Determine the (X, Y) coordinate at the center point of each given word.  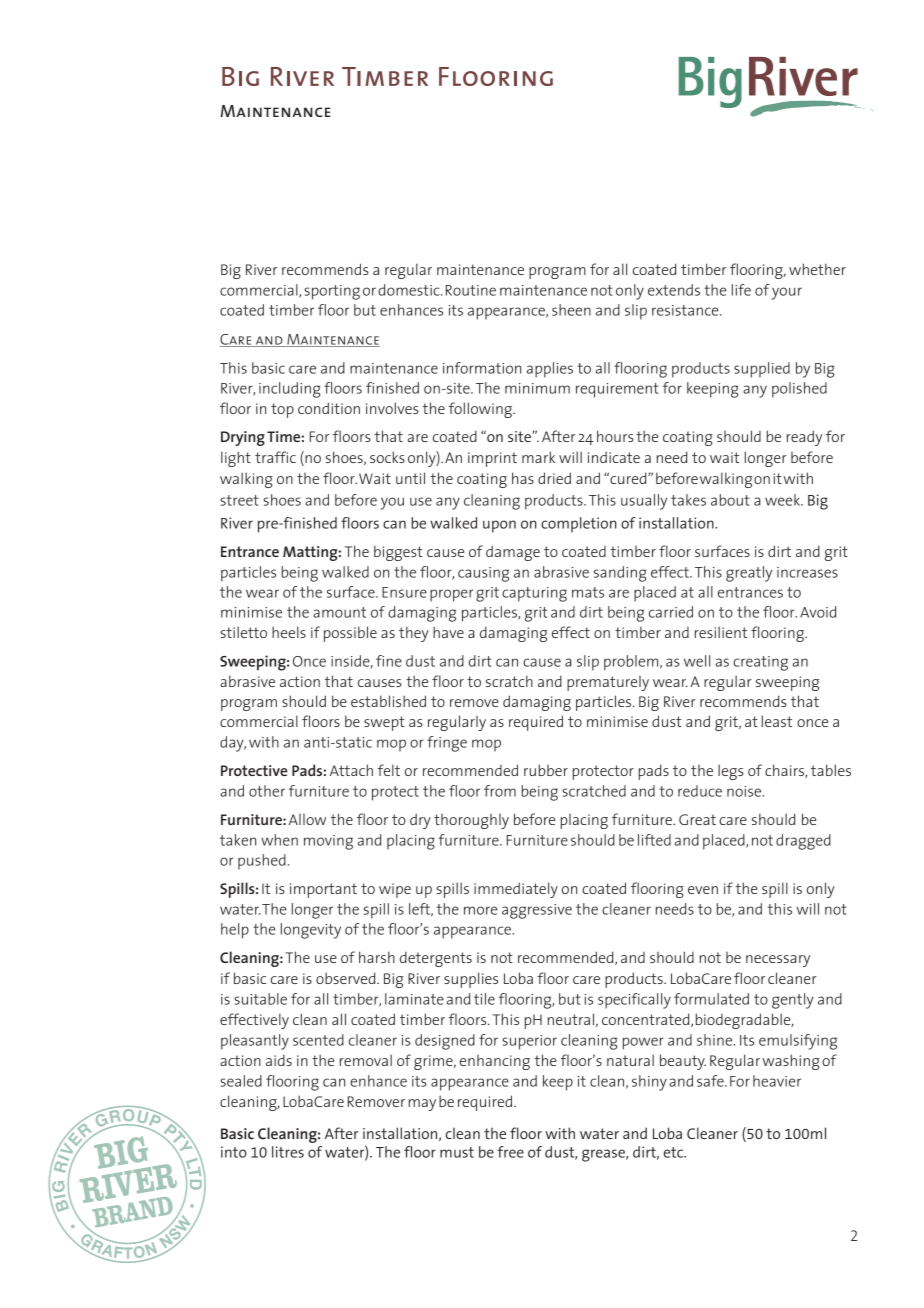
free (510, 1152)
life (741, 290)
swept (384, 723)
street (239, 500)
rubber (546, 770)
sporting (332, 292)
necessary (778, 961)
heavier (777, 1081)
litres (288, 1152)
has (523, 478)
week (783, 500)
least (777, 721)
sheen (571, 310)
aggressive (537, 911)
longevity (311, 931)
